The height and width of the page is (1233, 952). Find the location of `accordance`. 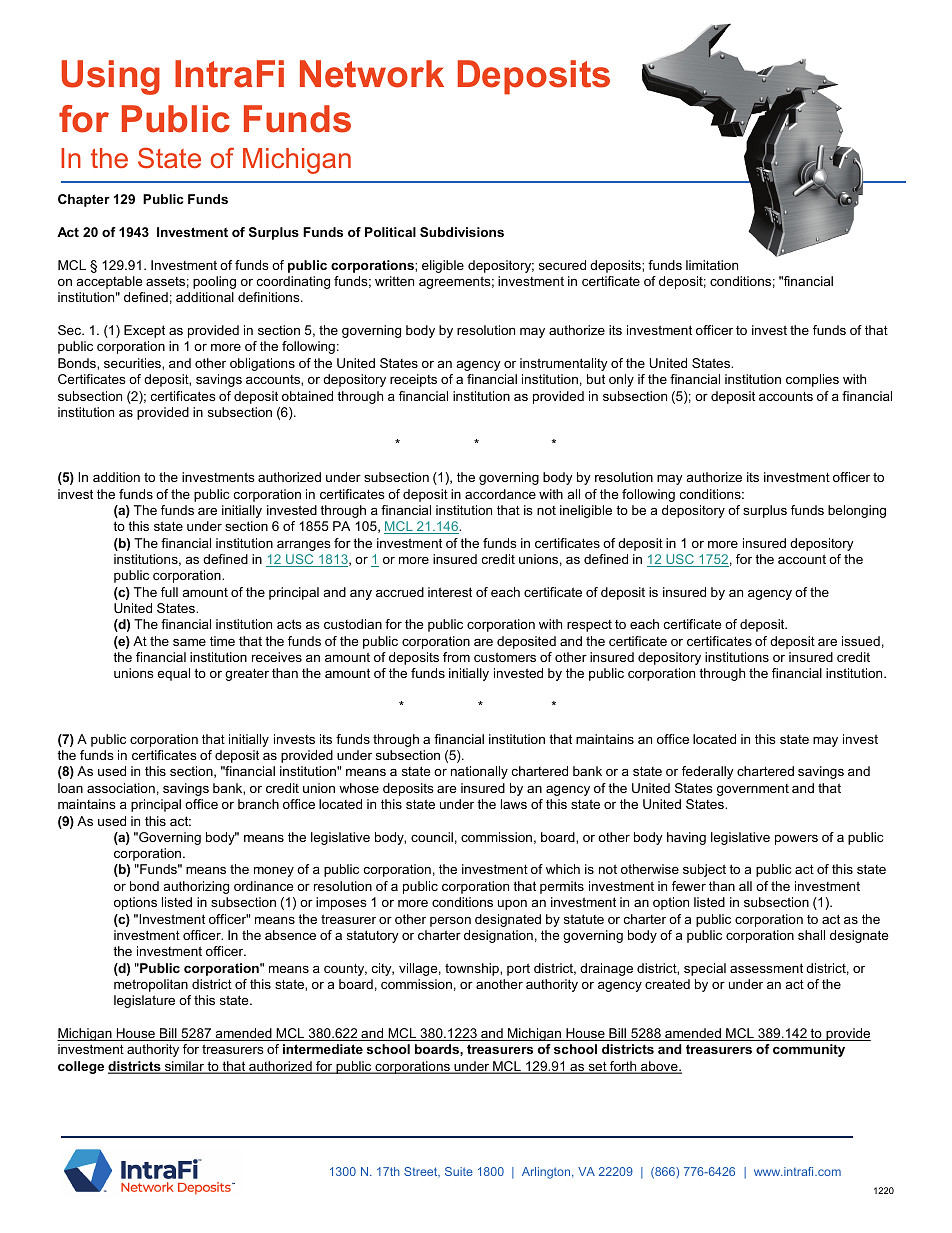

accordance is located at coordinates (500, 494).
